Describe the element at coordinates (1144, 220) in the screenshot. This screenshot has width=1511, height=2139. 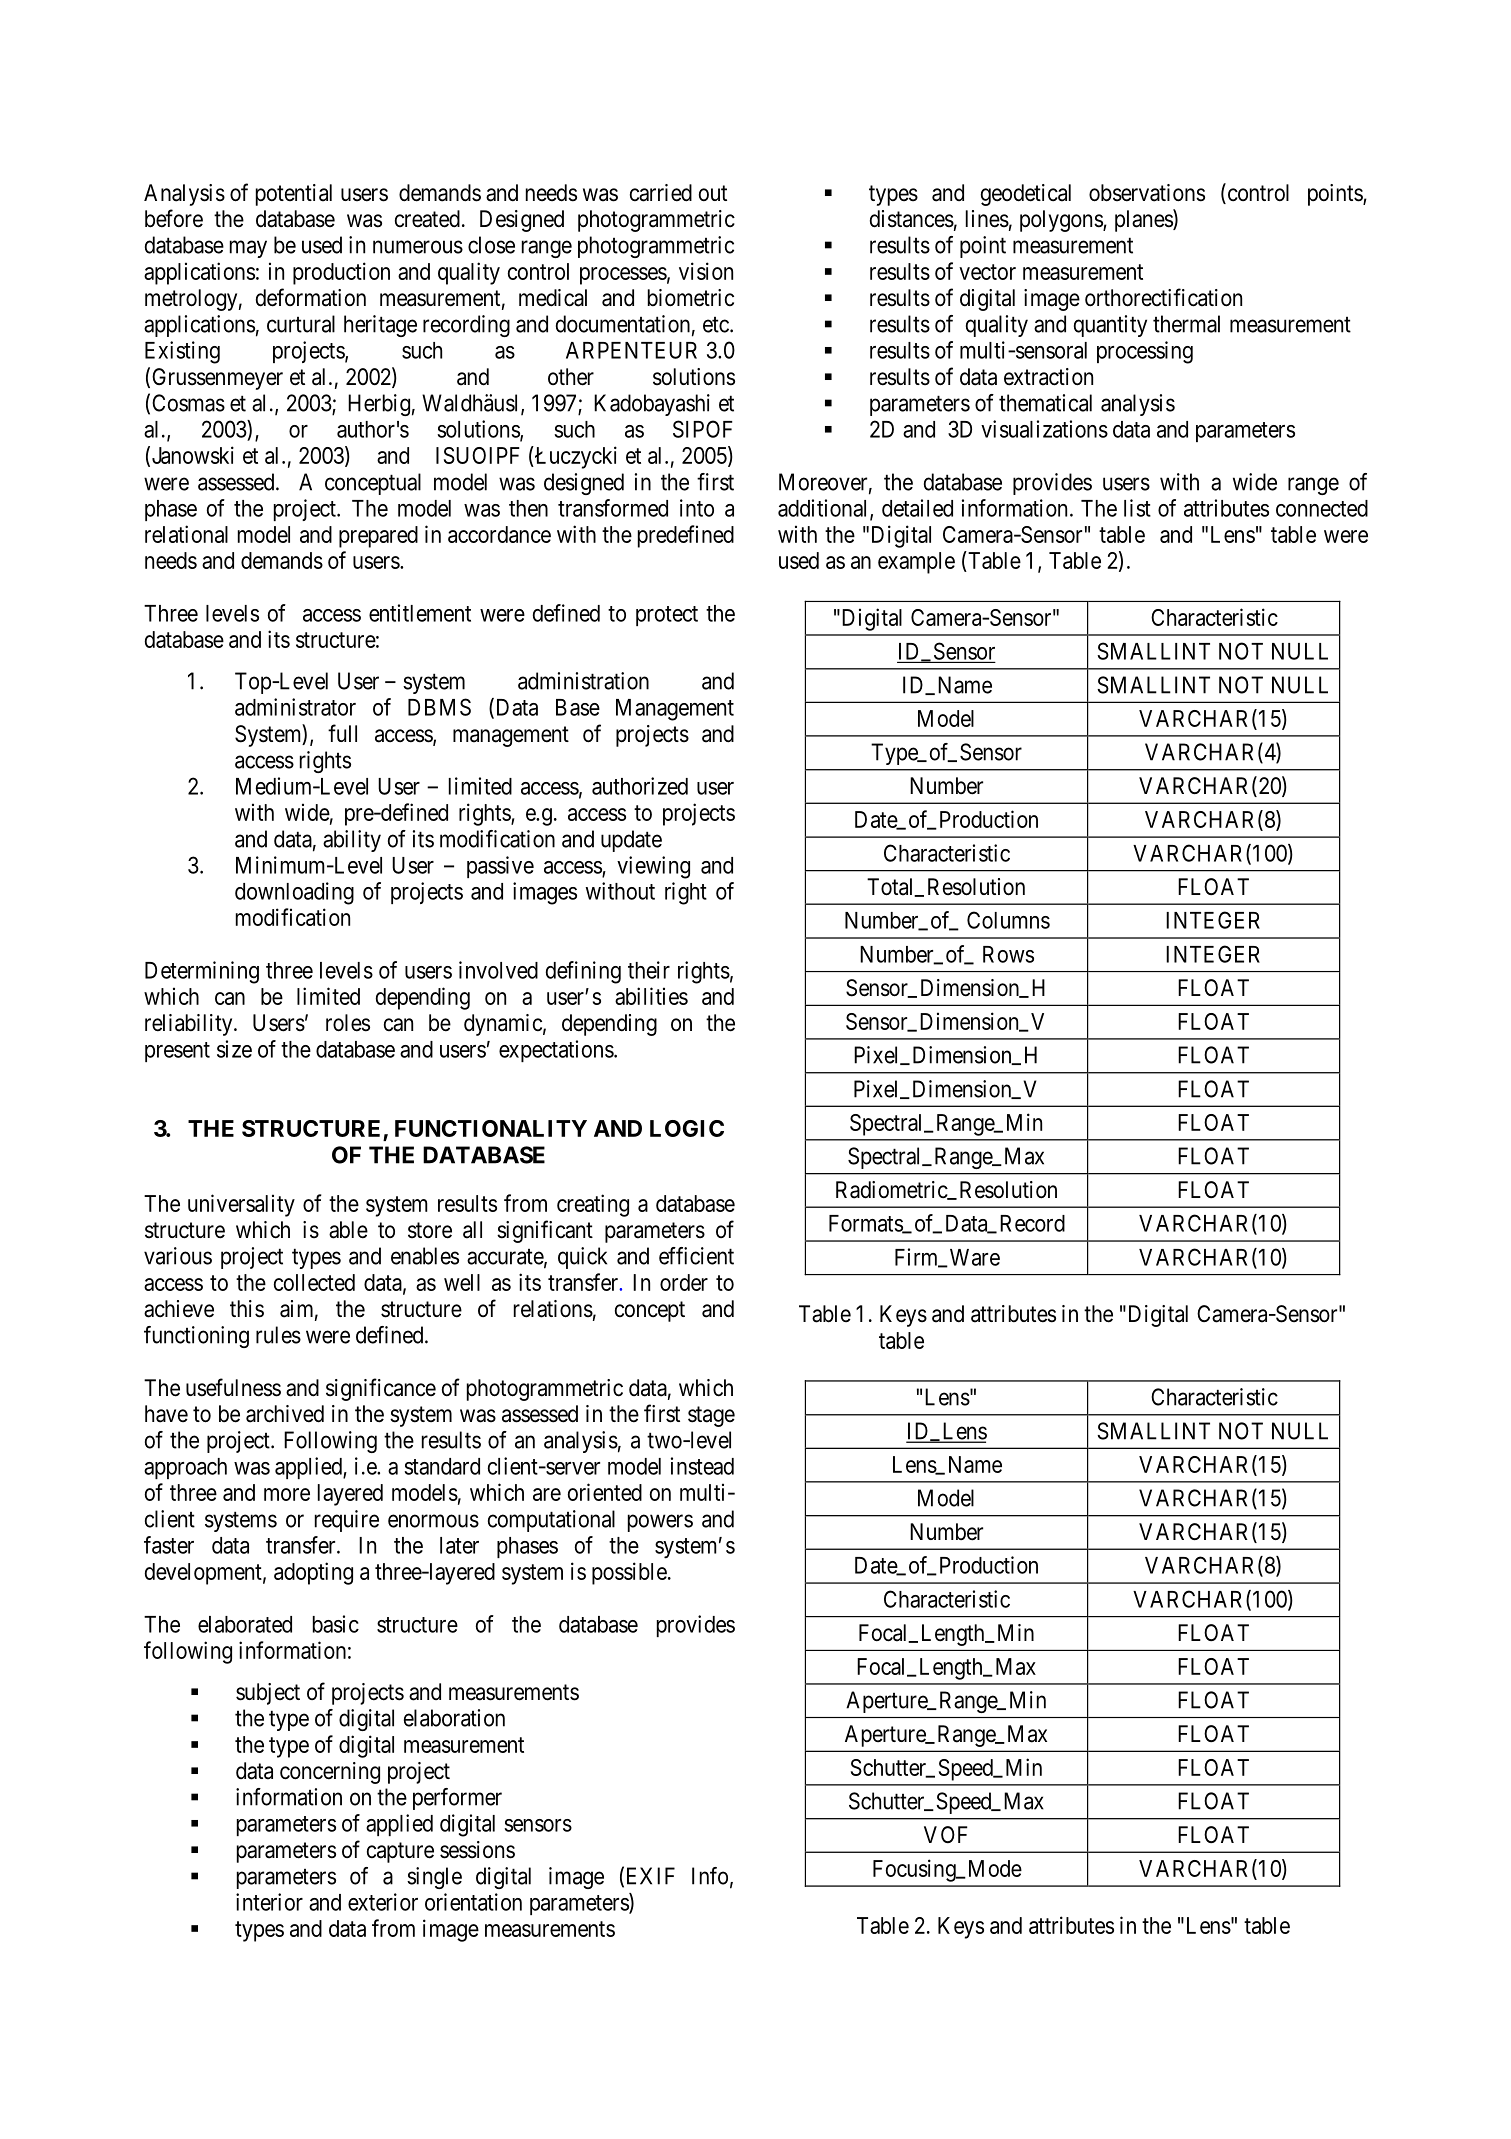
I see `planes` at that location.
